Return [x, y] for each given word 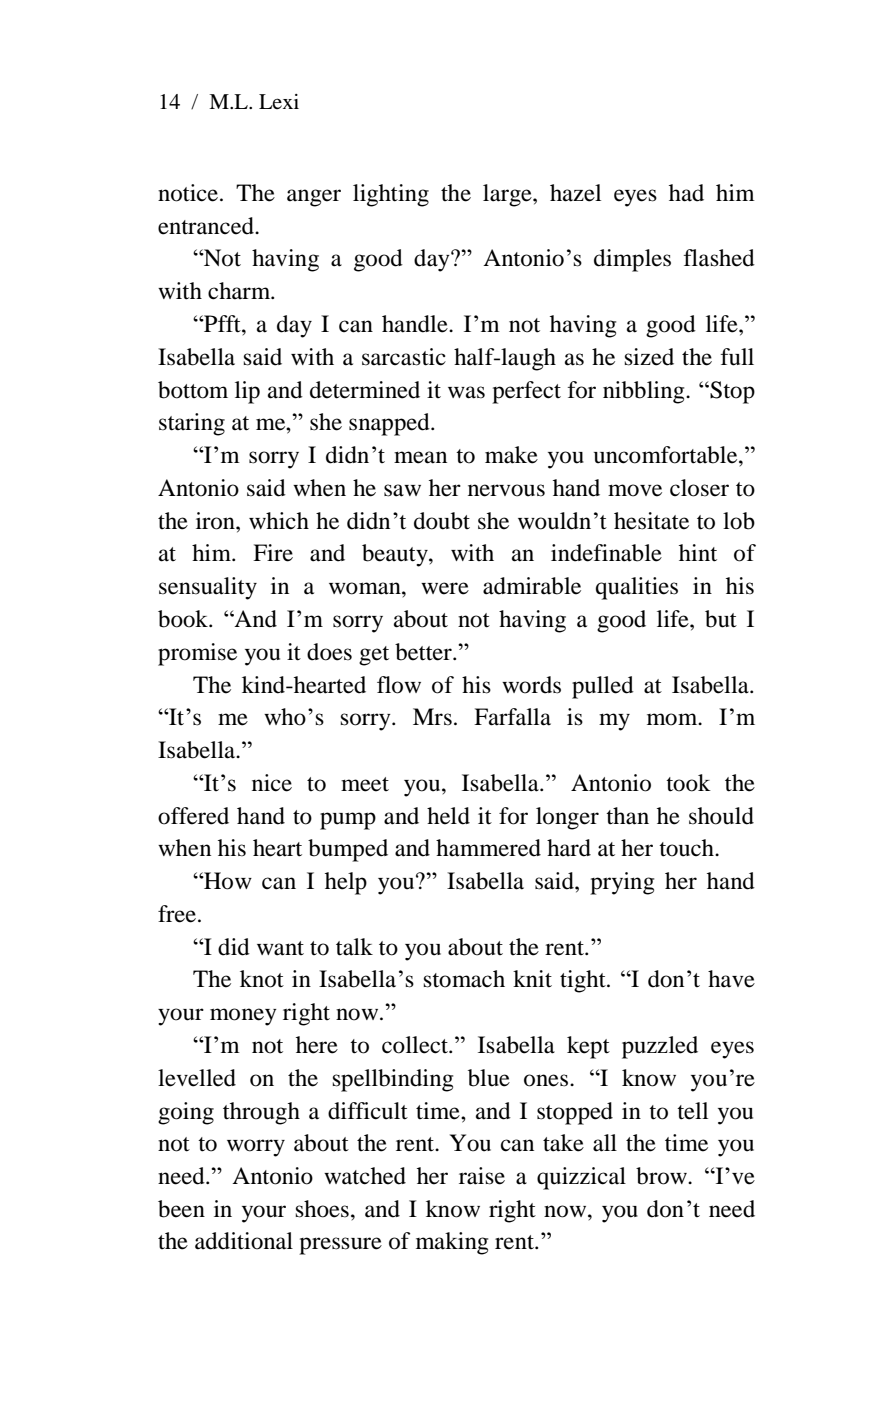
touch [687, 848]
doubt [442, 521]
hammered [488, 848]
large [508, 195]
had [686, 193]
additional [244, 1241]
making [452, 1243]
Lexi [279, 101]
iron [216, 521]
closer [699, 488]
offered [193, 816]
